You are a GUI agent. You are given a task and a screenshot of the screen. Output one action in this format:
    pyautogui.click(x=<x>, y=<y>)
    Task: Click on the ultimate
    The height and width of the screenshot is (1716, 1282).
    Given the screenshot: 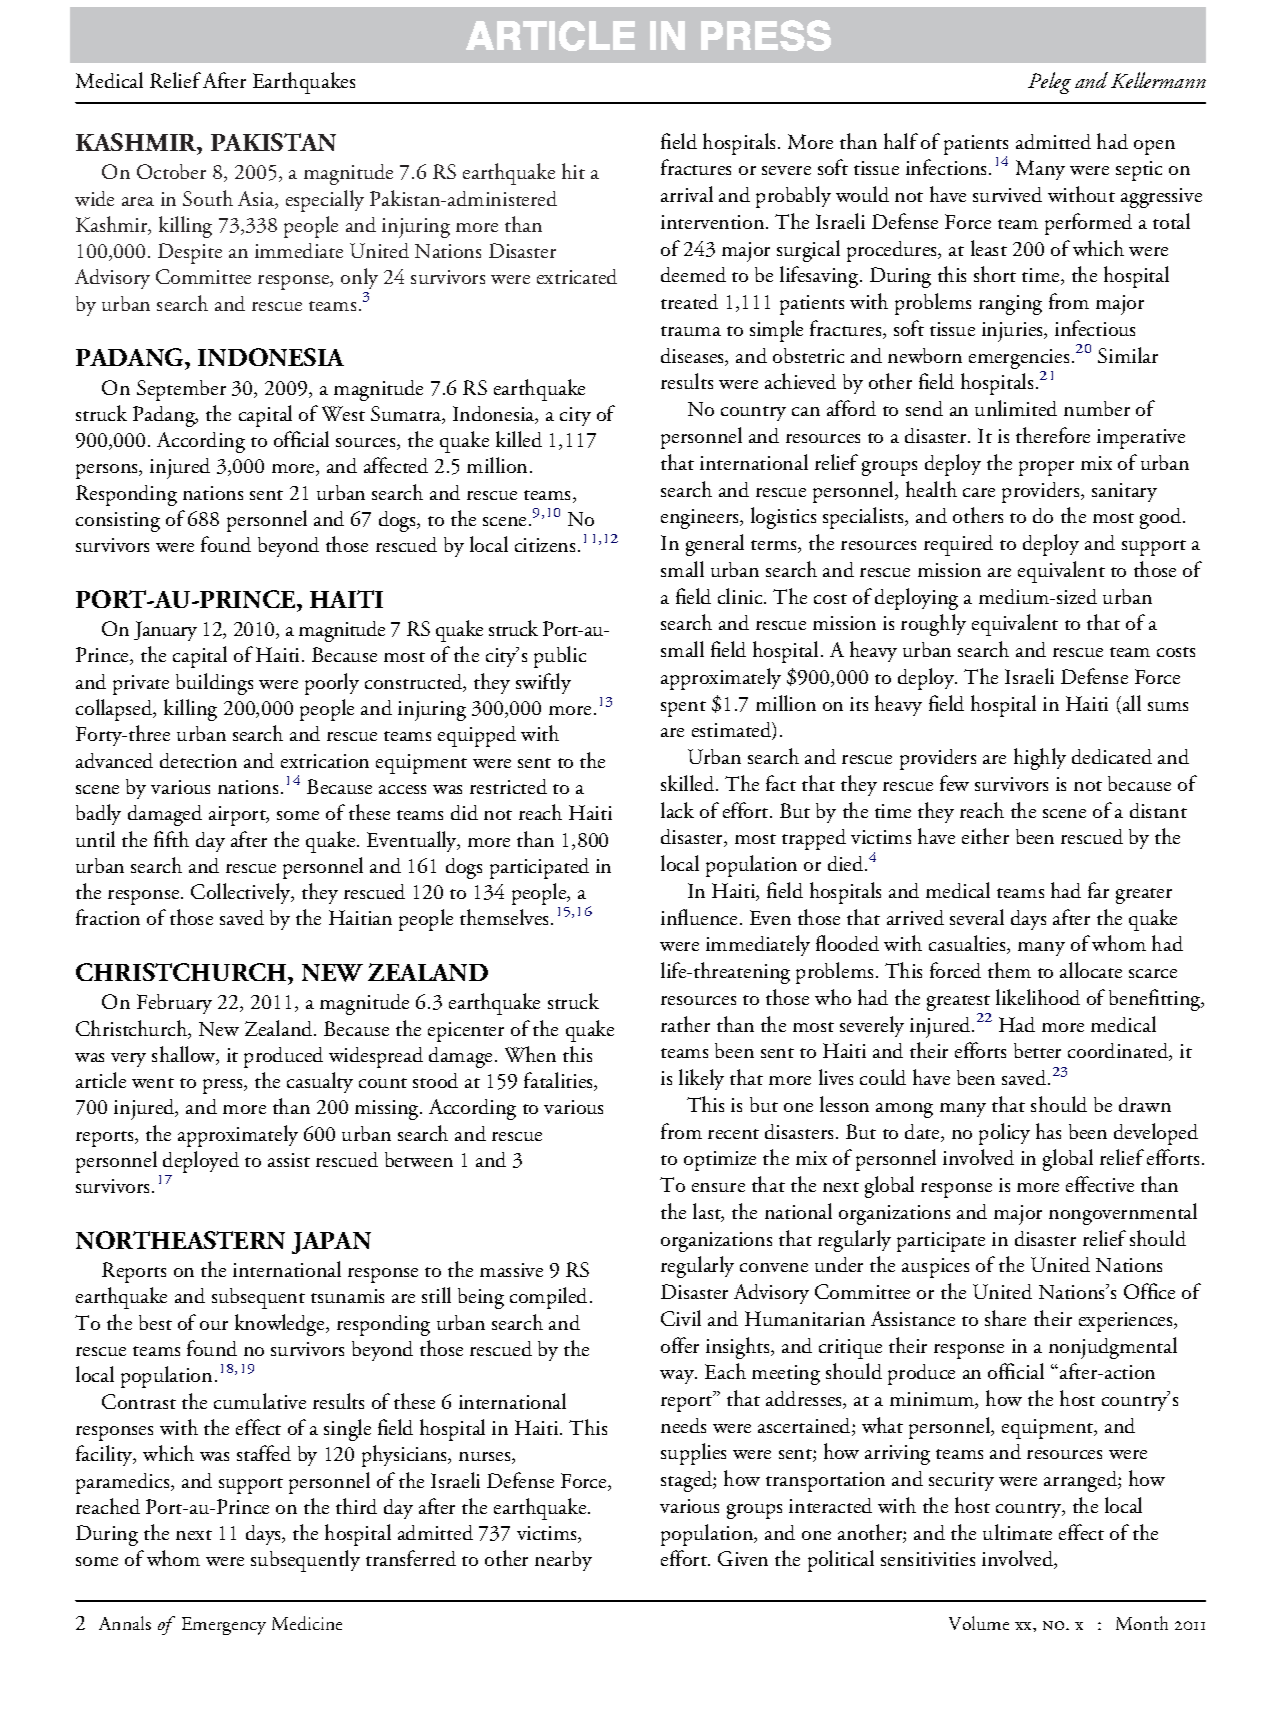 What is the action you would take?
    pyautogui.click(x=1017, y=1532)
